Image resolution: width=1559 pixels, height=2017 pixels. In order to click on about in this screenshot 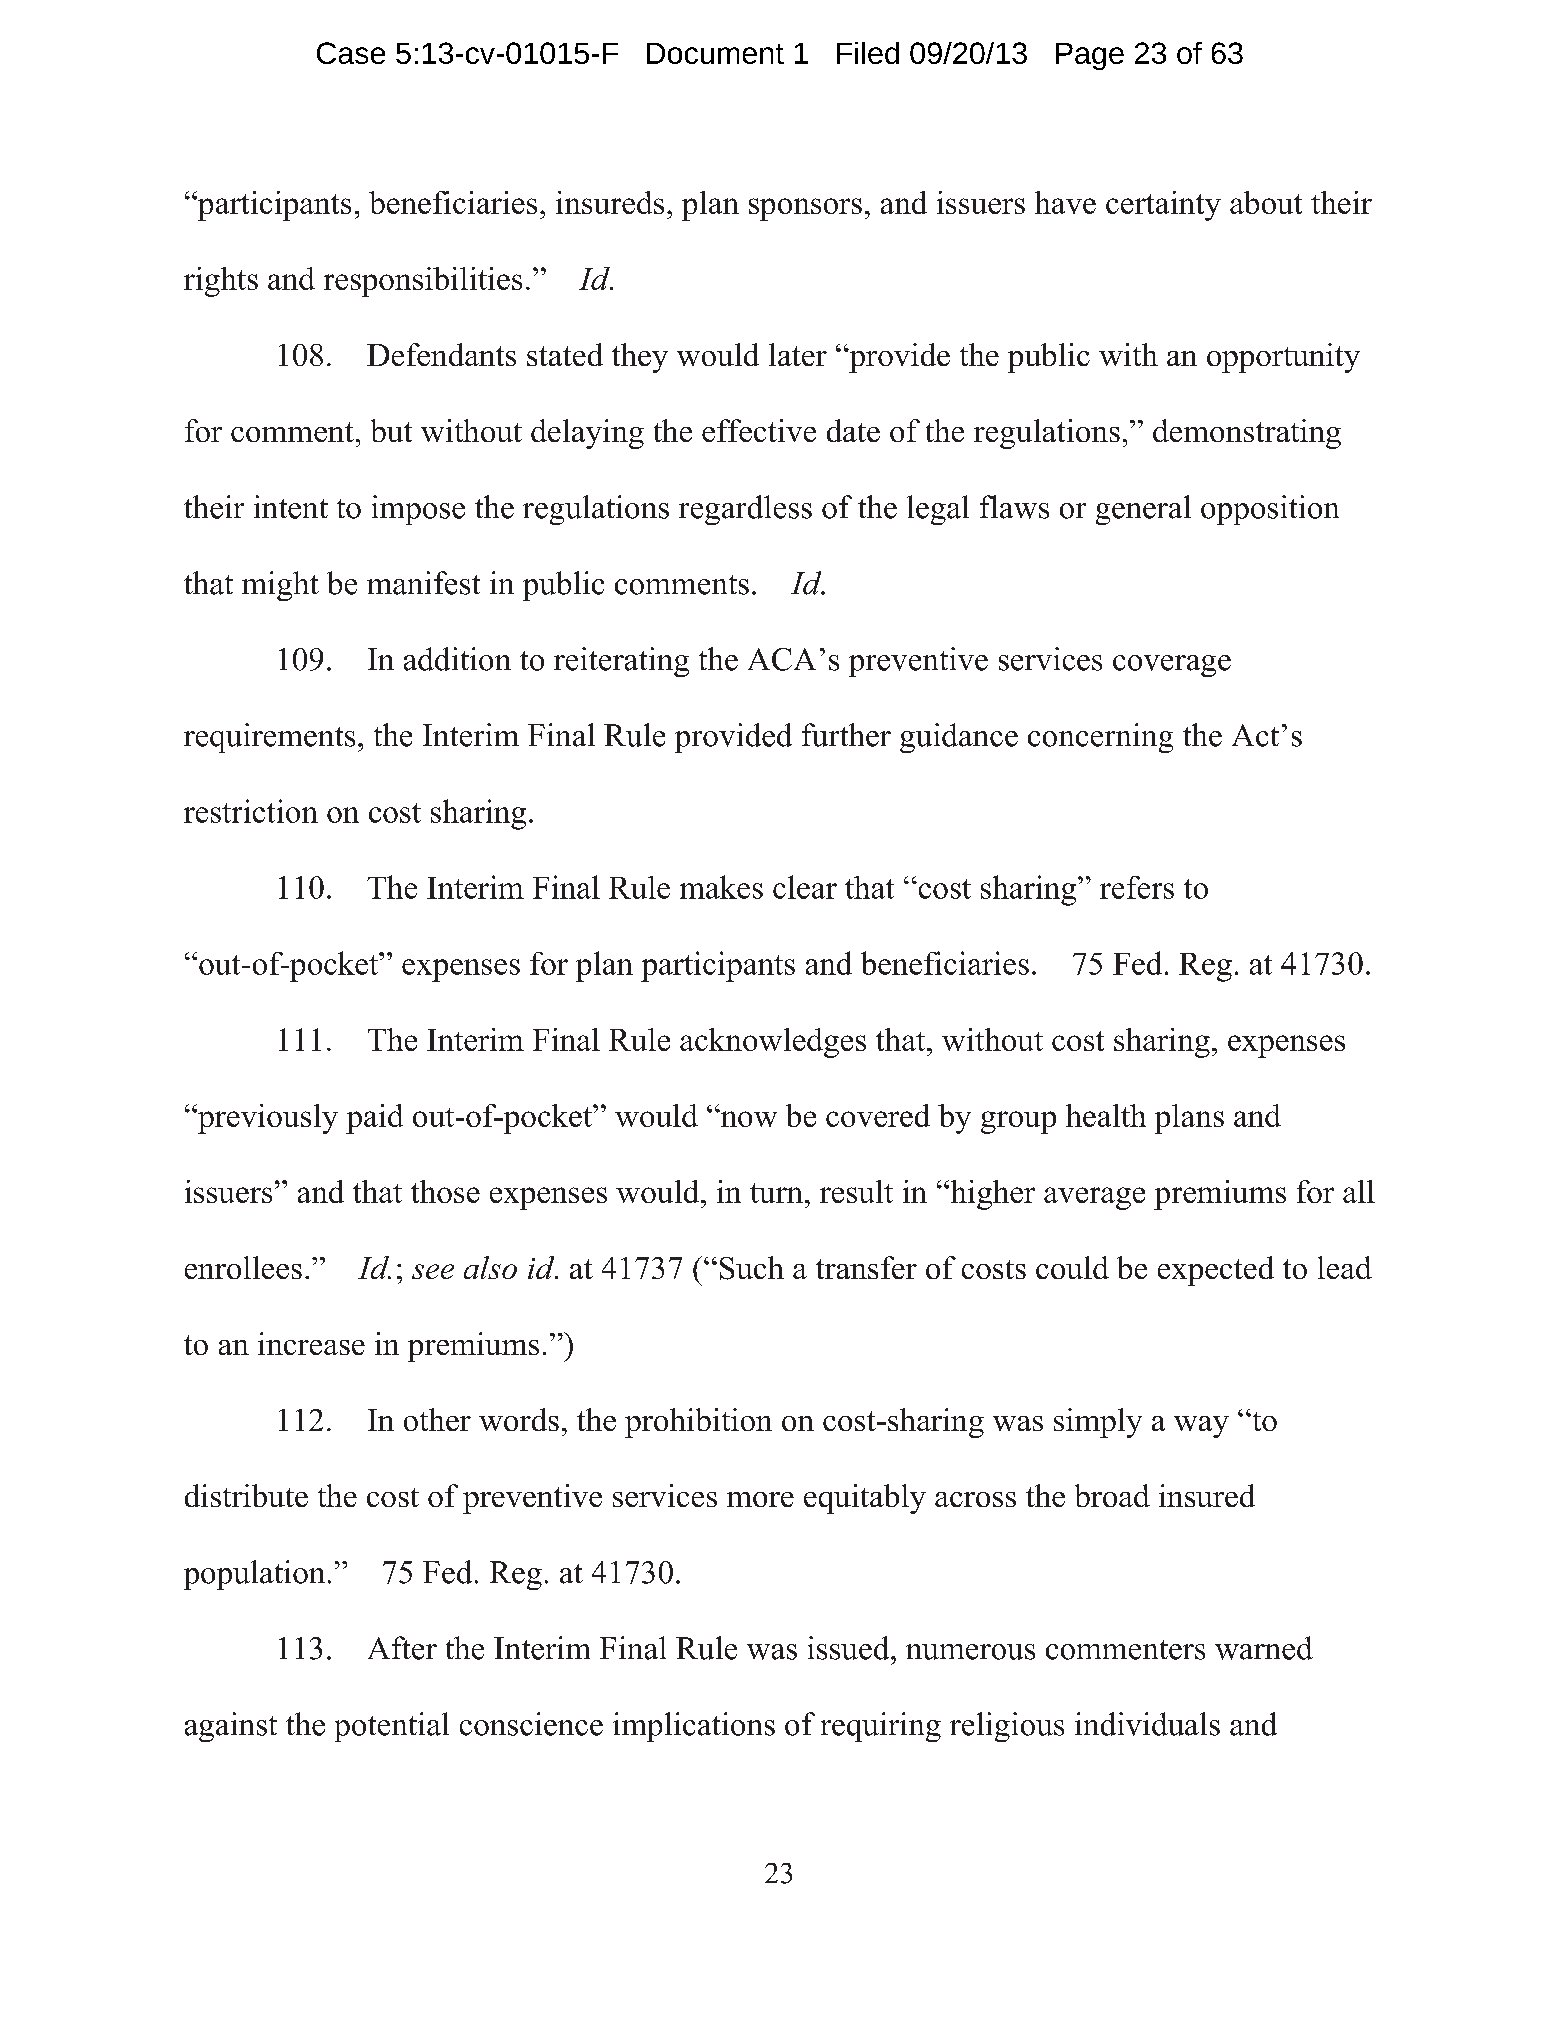, I will do `click(1266, 202)`.
